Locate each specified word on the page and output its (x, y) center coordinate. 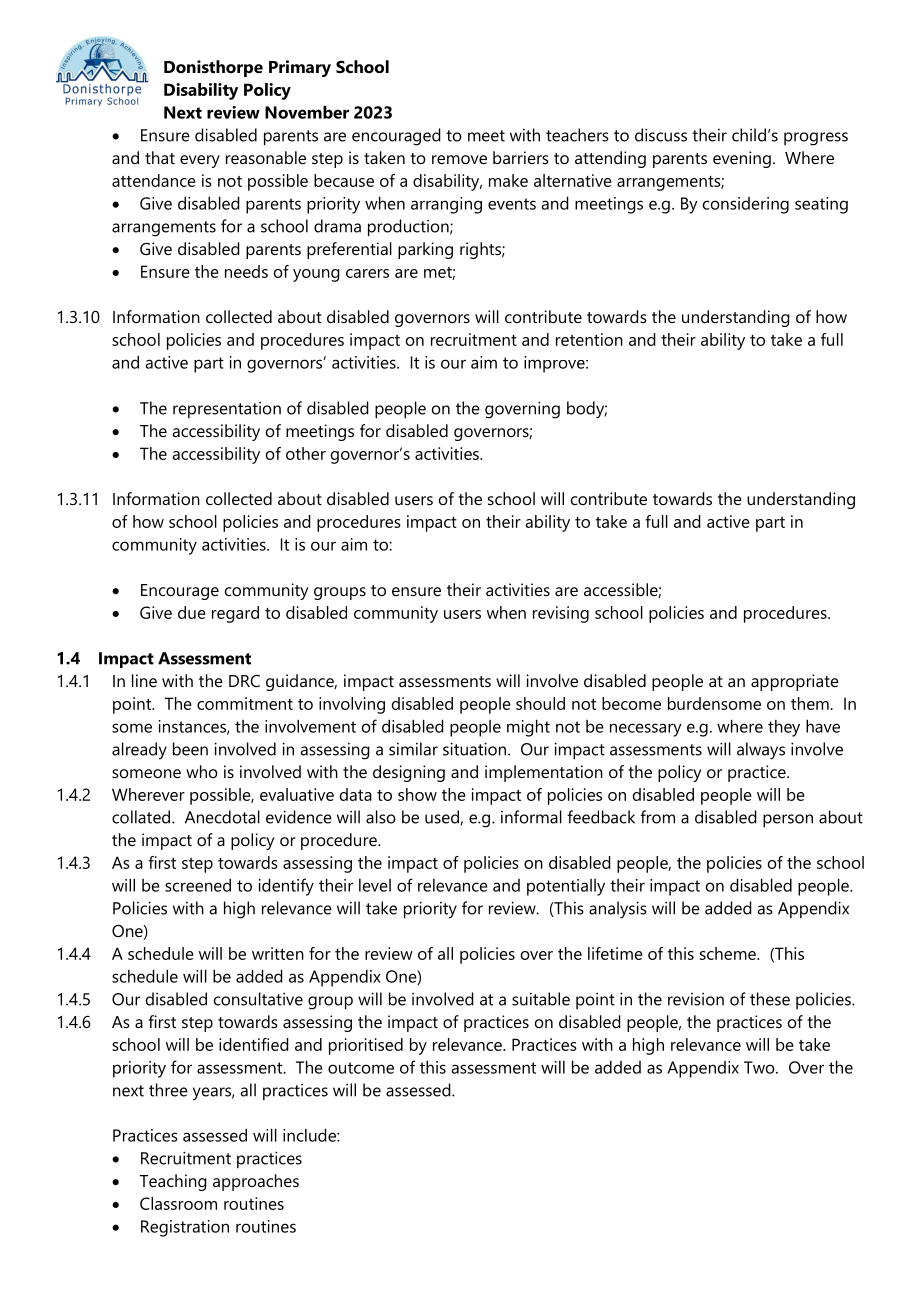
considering (746, 205)
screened (198, 885)
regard (235, 614)
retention (589, 339)
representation (227, 410)
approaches (256, 1182)
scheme (729, 953)
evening (742, 159)
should (540, 703)
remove (459, 159)
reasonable (266, 157)
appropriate (795, 682)
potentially (566, 887)
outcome (361, 1068)
